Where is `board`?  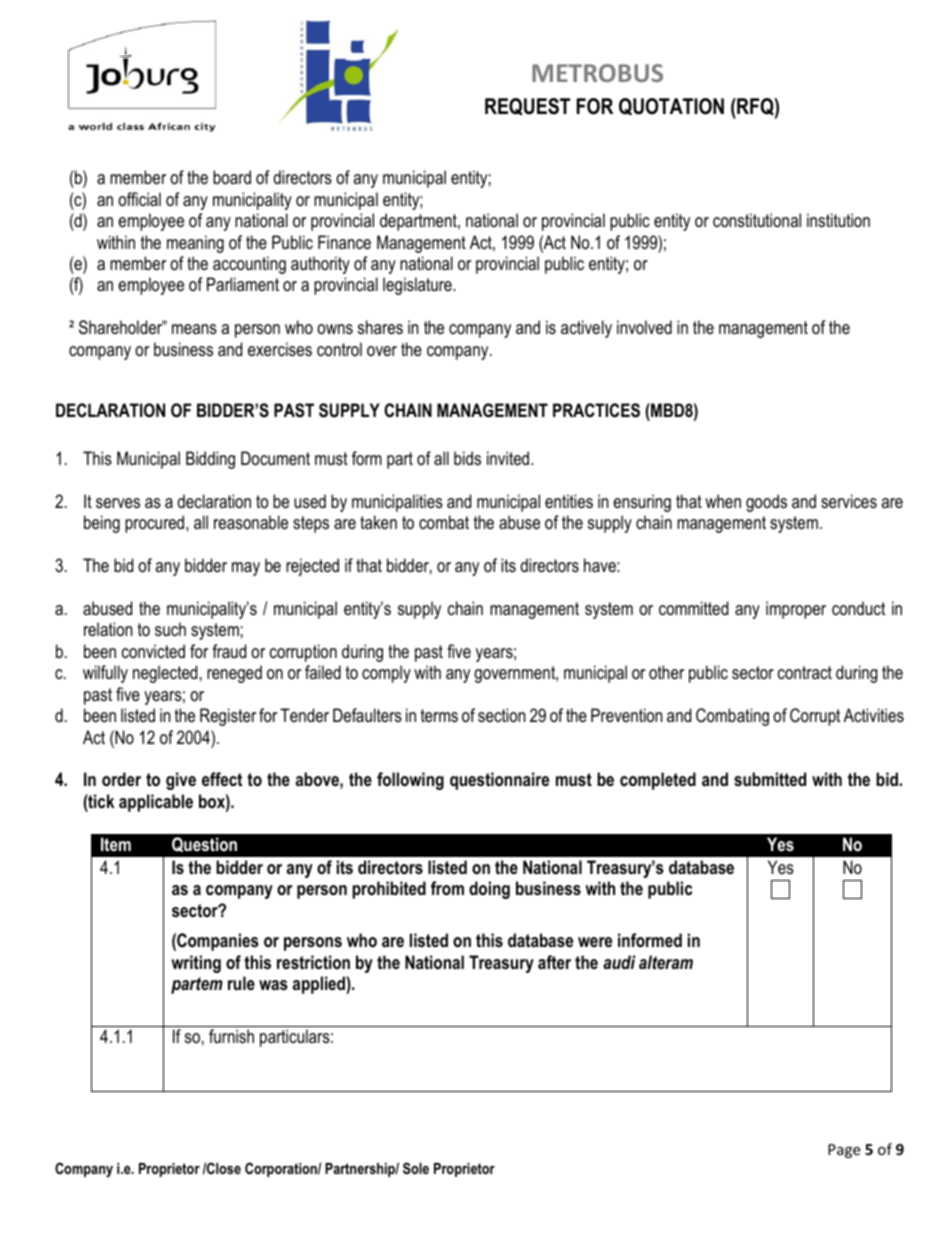 board is located at coordinates (232, 177).
